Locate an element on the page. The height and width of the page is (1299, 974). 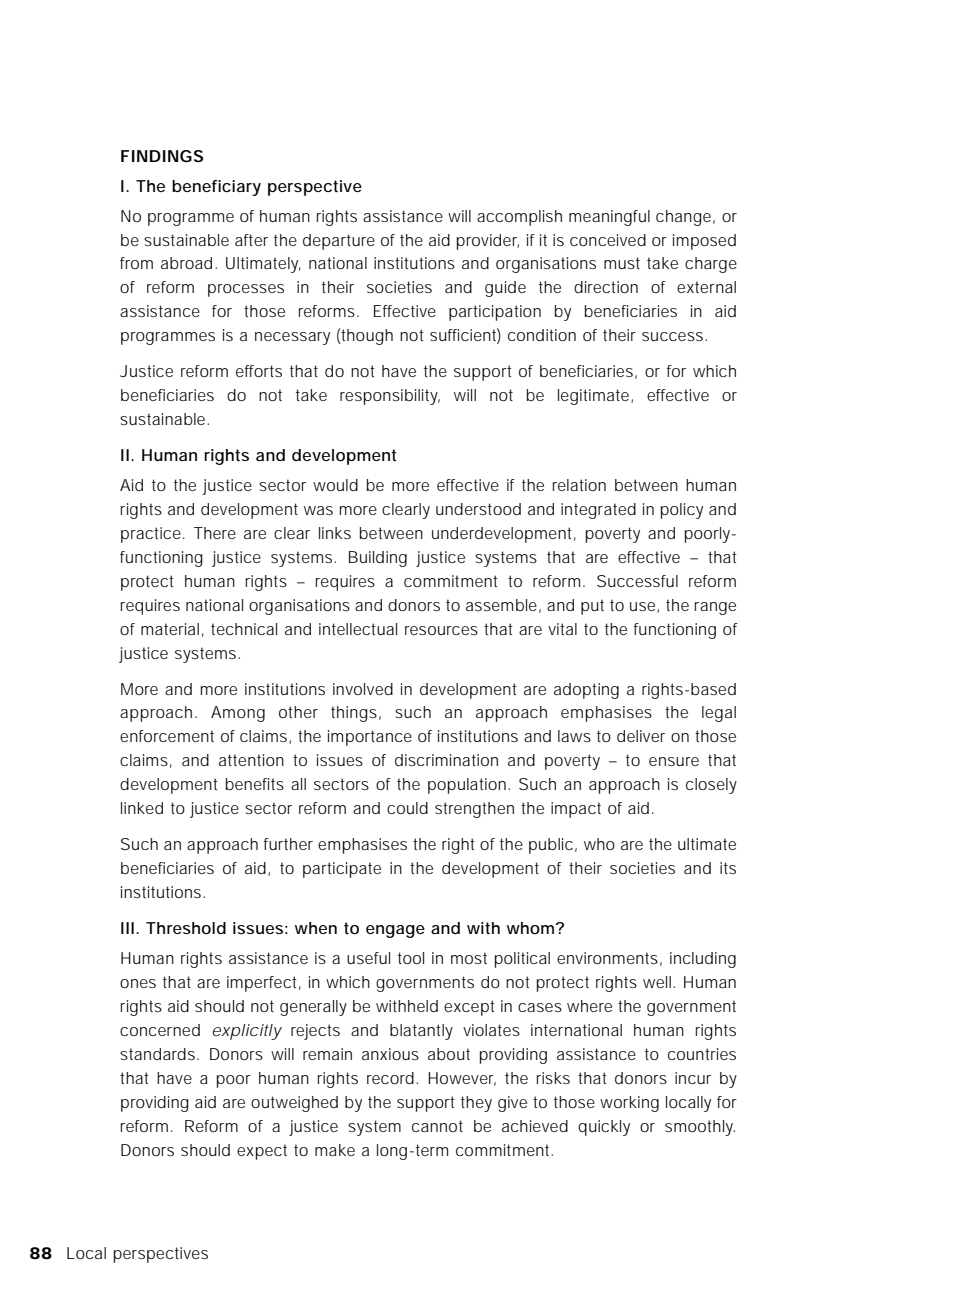
technical is located at coordinates (244, 629).
